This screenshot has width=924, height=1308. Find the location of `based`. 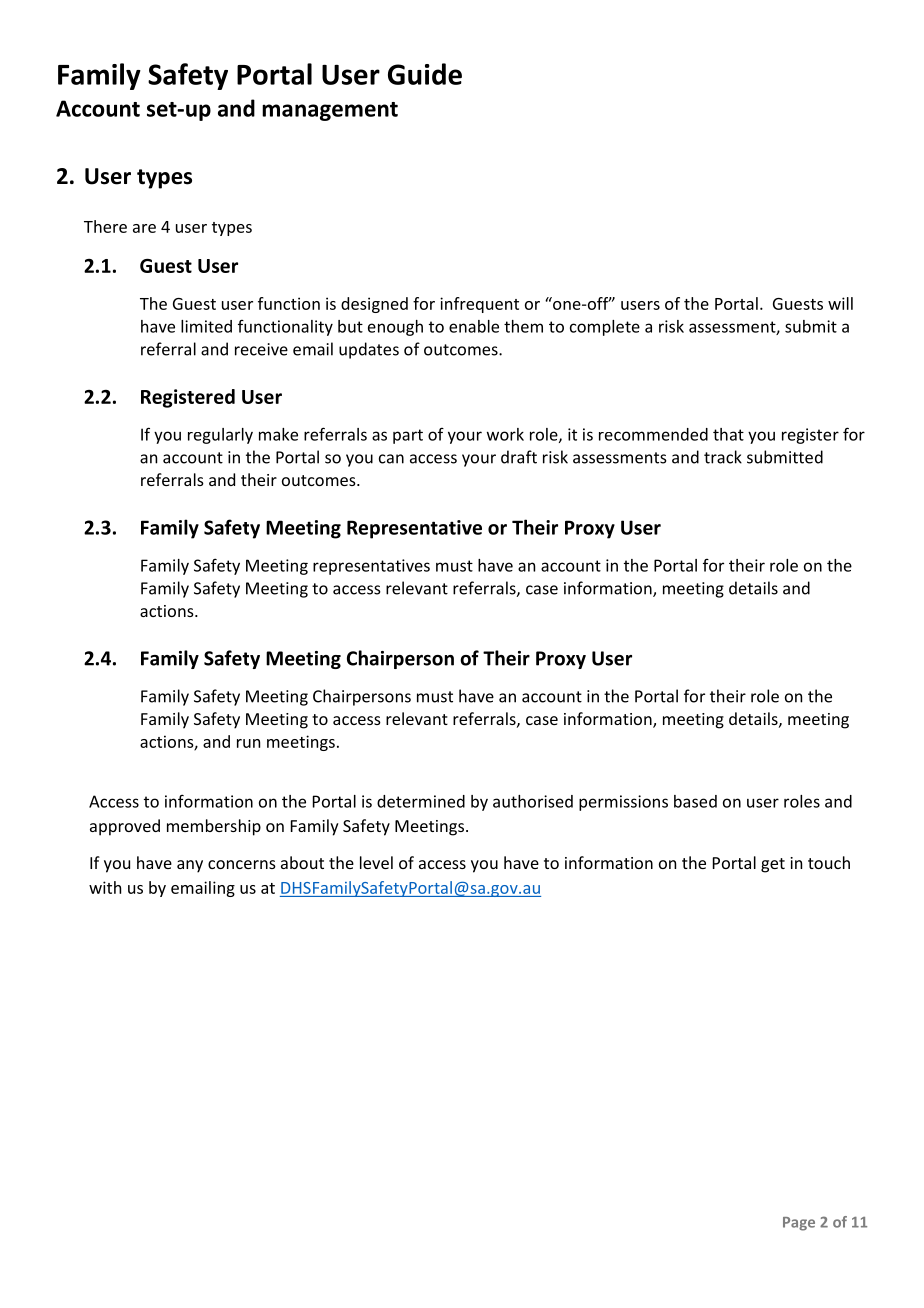

based is located at coordinates (695, 801).
